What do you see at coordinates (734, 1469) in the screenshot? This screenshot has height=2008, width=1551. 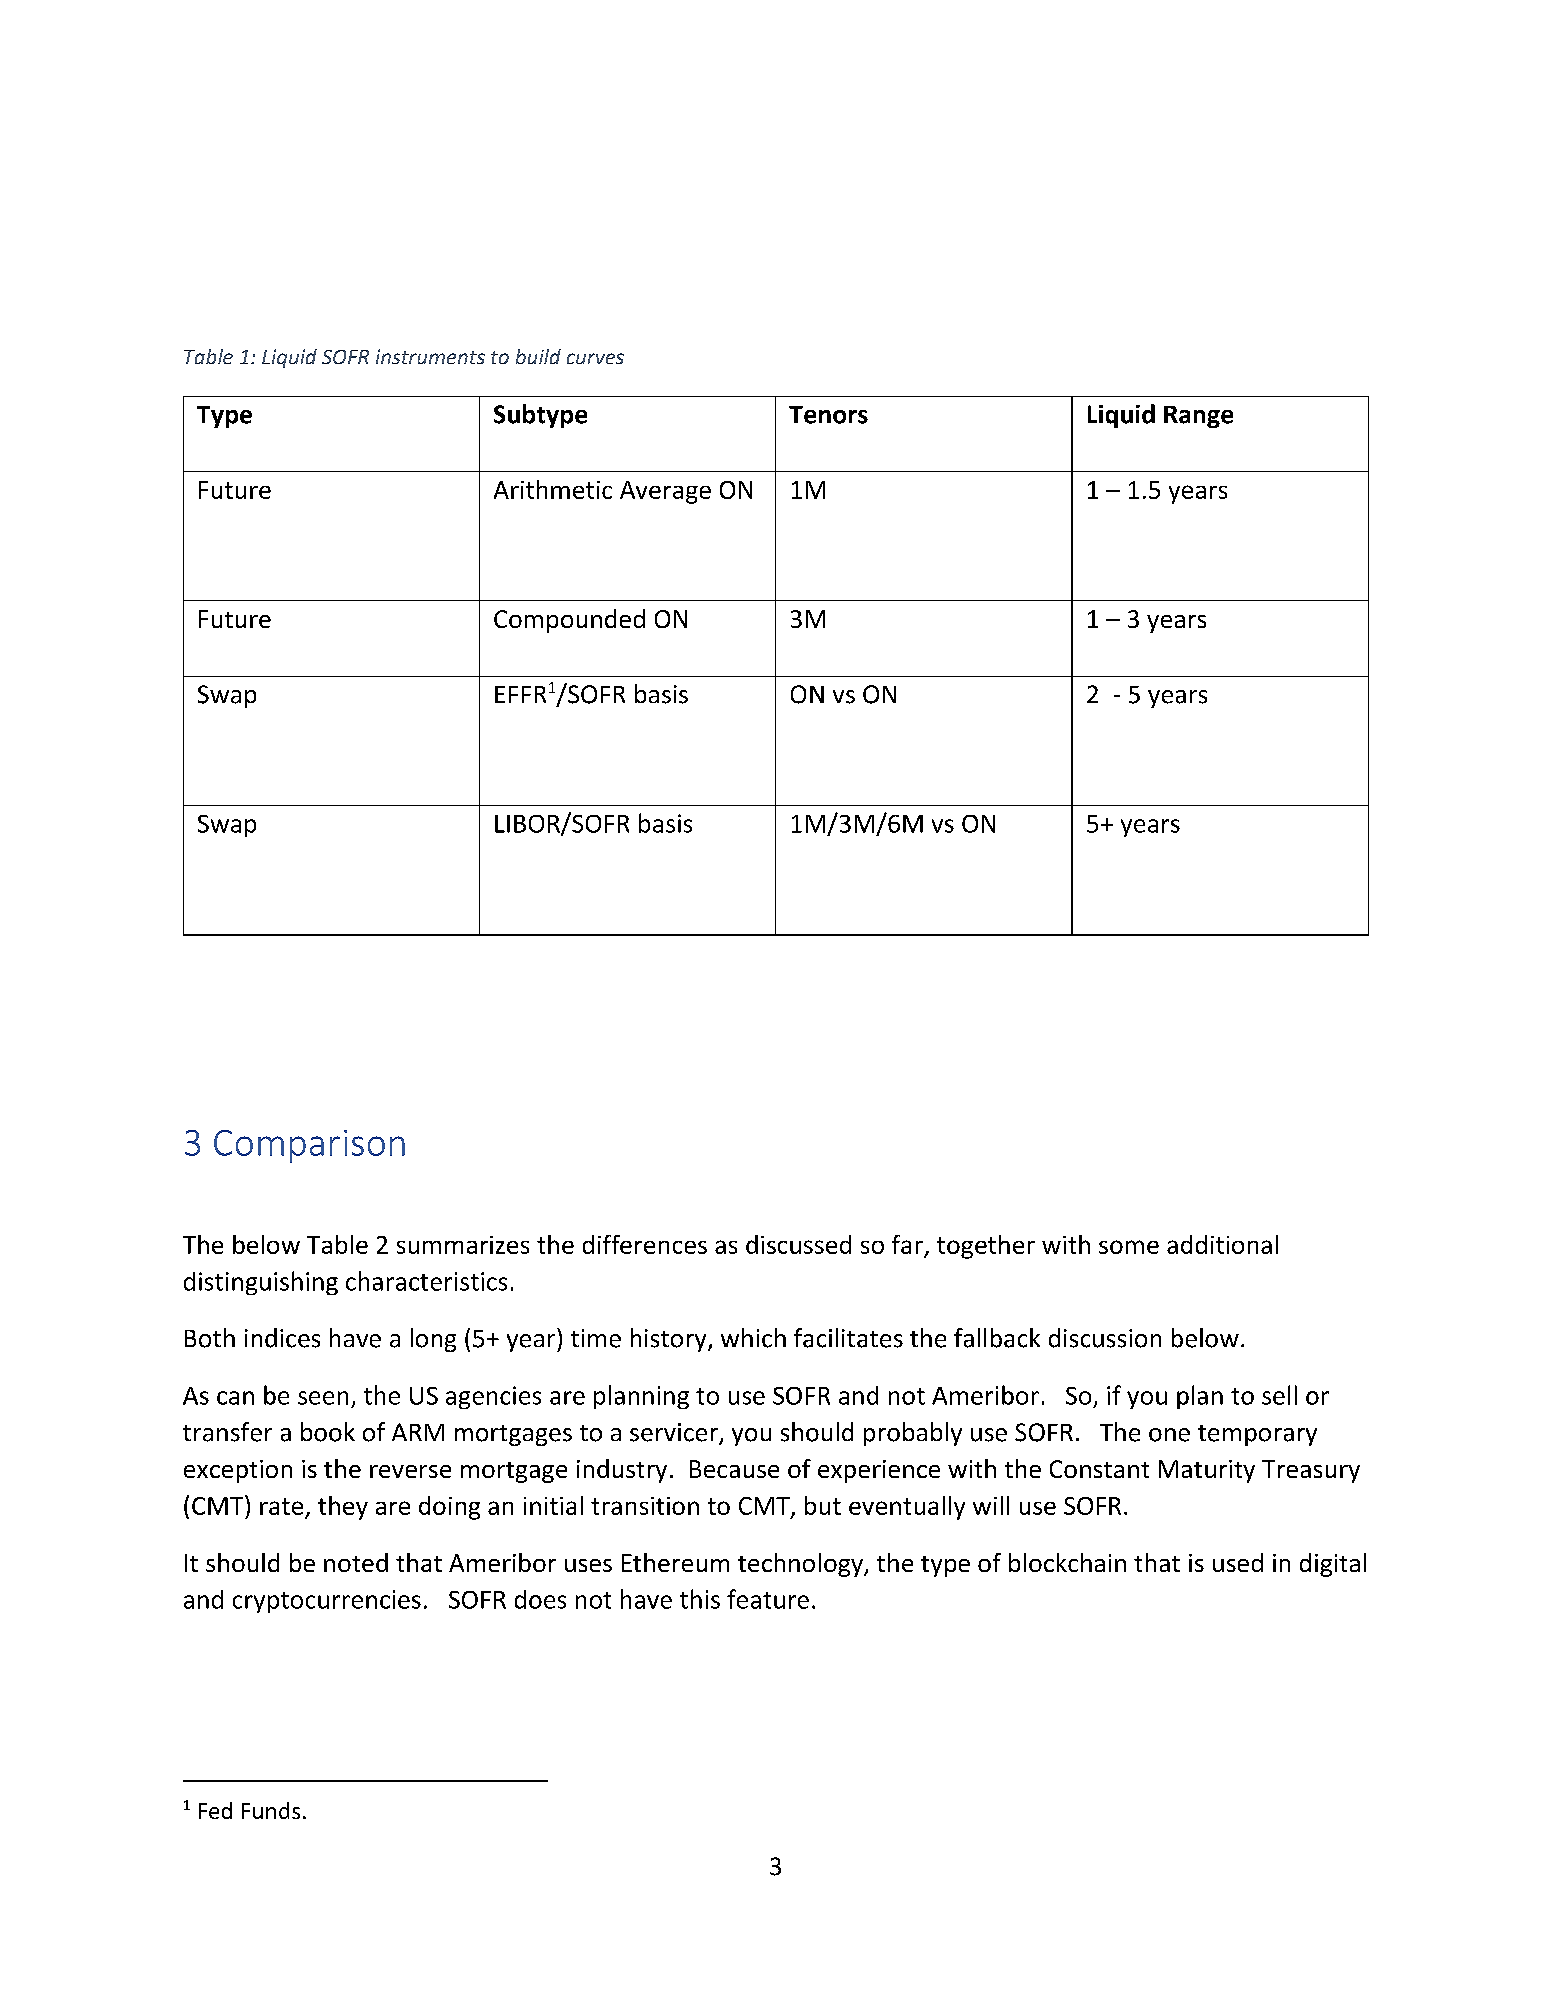 I see `Because` at bounding box center [734, 1469].
